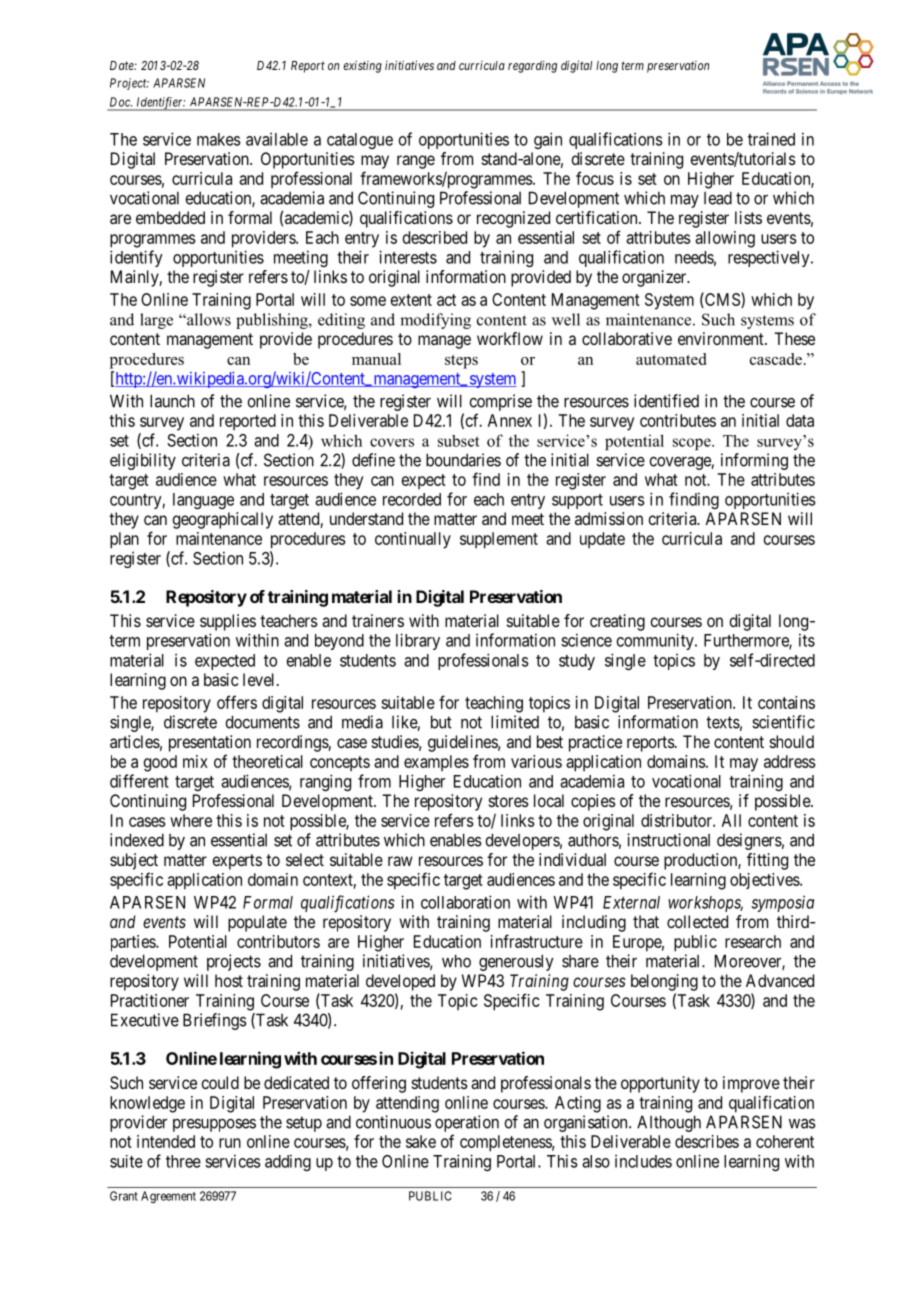 This document has height=1308, width=924. What do you see at coordinates (183, 1161) in the document?
I see `three` at bounding box center [183, 1161].
